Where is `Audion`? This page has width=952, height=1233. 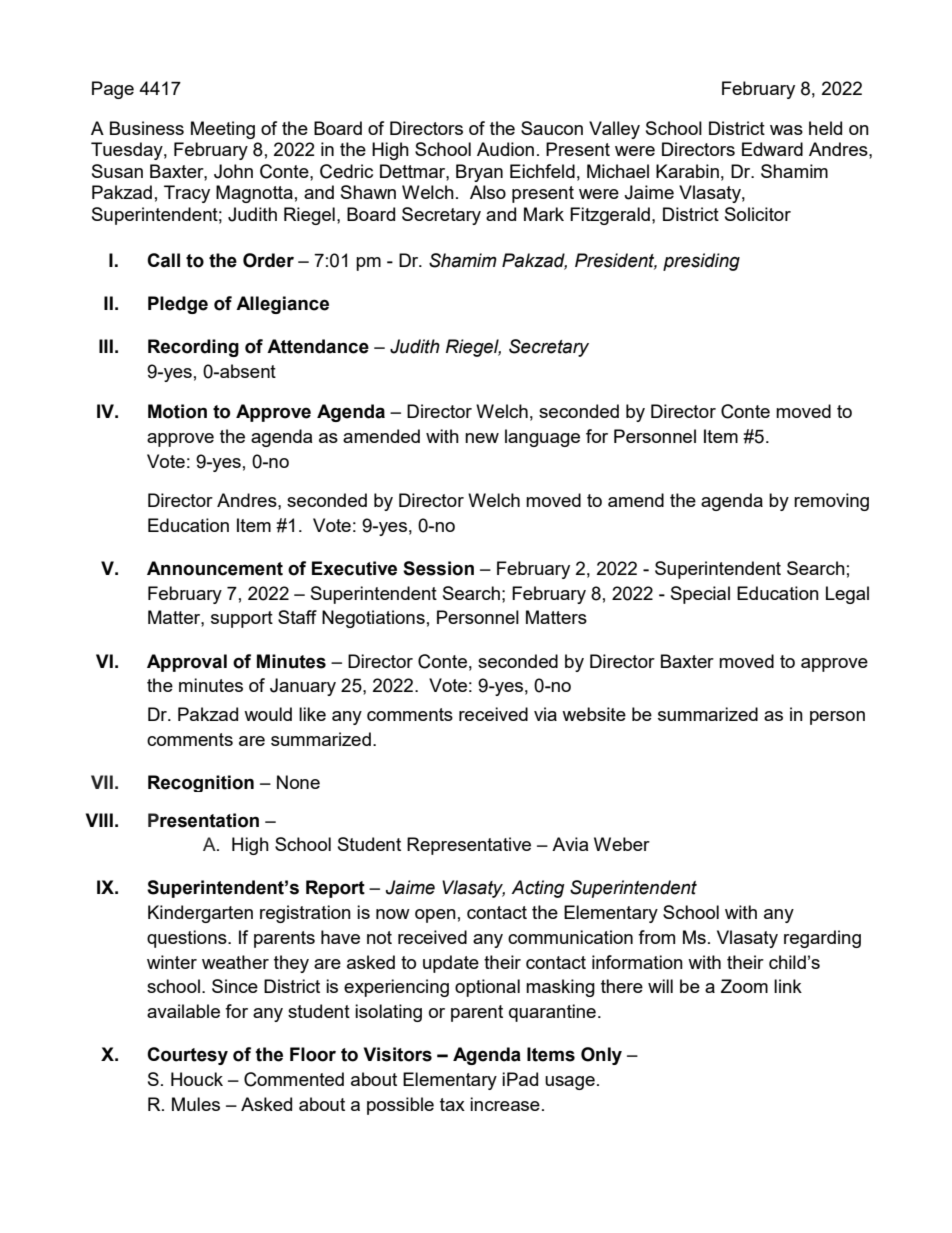 Audion is located at coordinates (505, 149).
